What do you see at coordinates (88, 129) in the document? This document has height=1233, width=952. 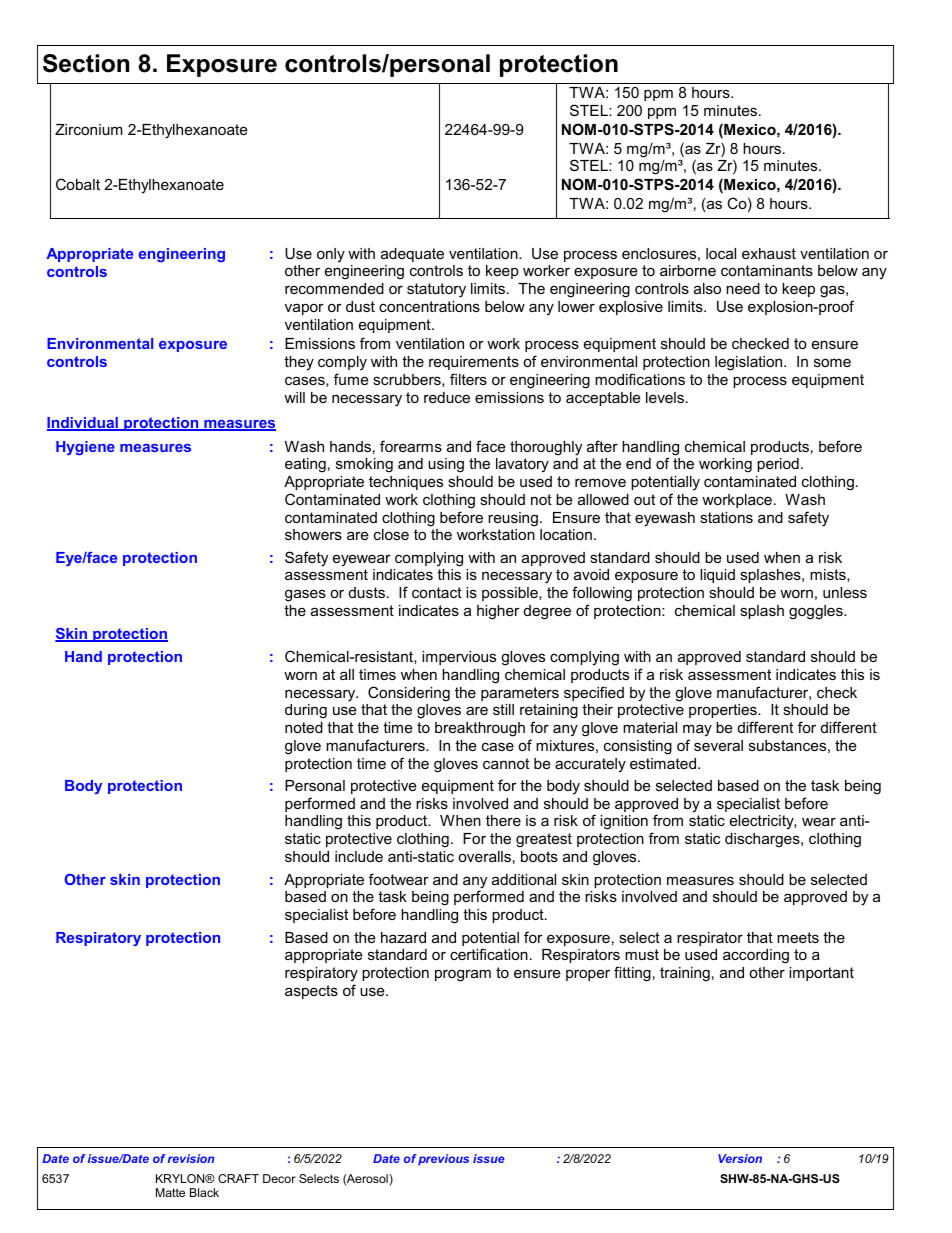 I see `Zirconium` at bounding box center [88, 129].
